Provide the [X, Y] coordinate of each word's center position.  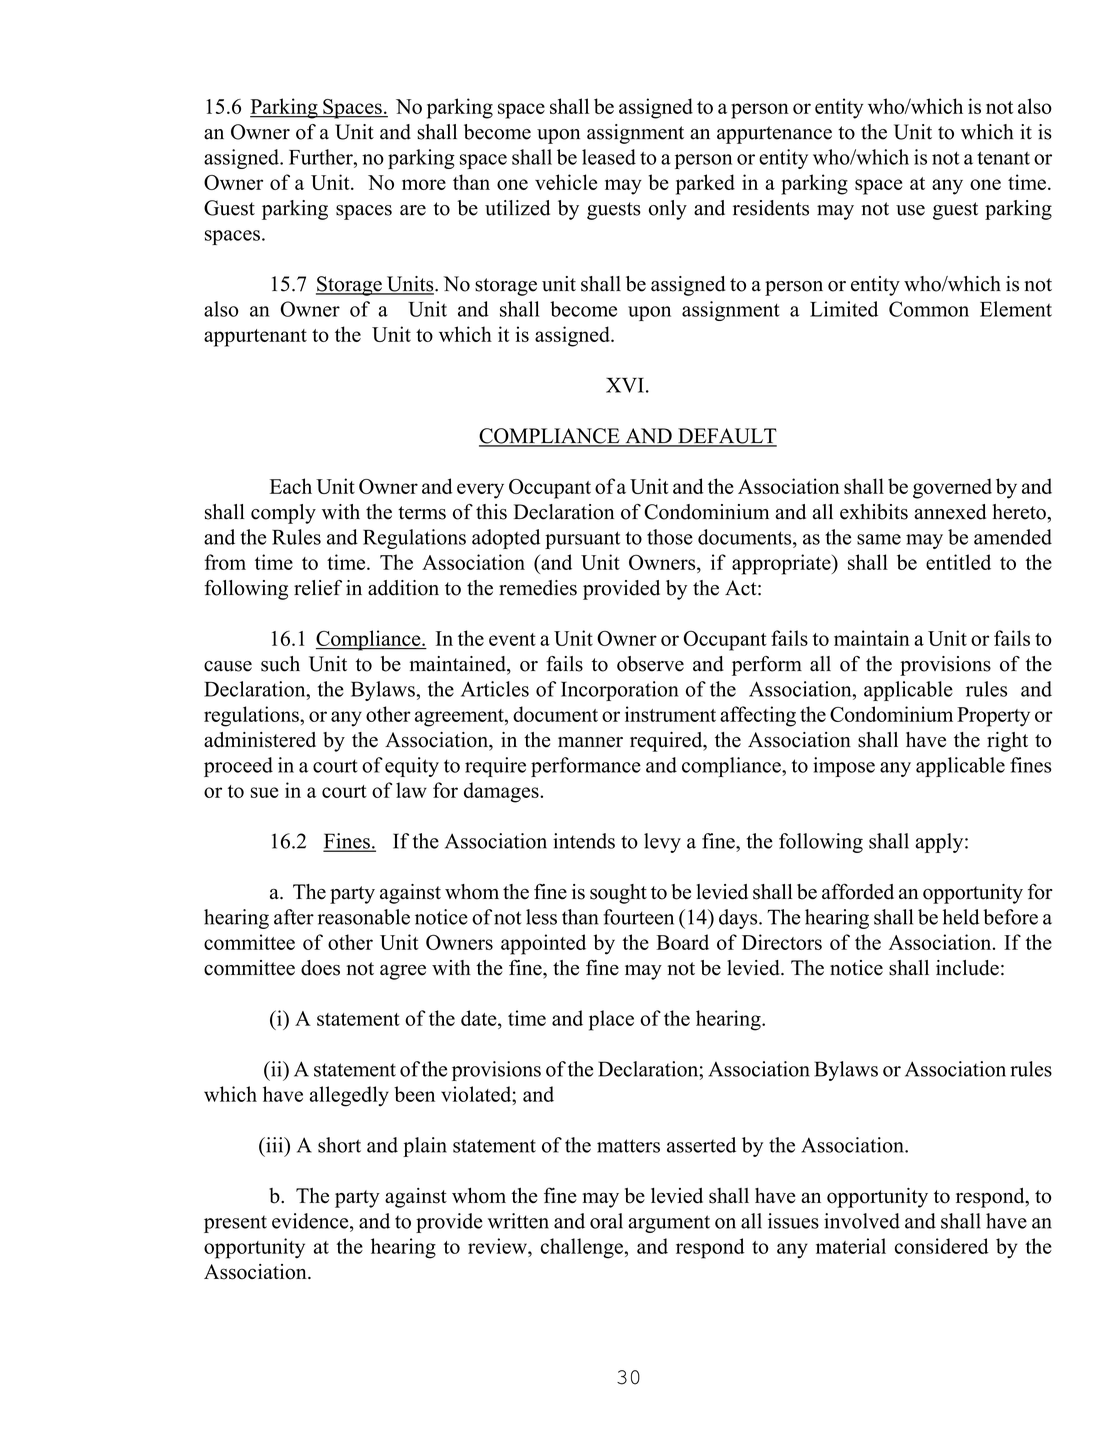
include [967, 968]
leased [609, 157]
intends [584, 841]
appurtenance [774, 135]
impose [844, 767]
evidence [311, 1221]
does [320, 968]
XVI [625, 385]
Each [291, 486]
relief [318, 588]
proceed [238, 767]
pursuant [582, 540]
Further [322, 157]
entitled [958, 562]
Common [929, 309]
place [611, 1020]
